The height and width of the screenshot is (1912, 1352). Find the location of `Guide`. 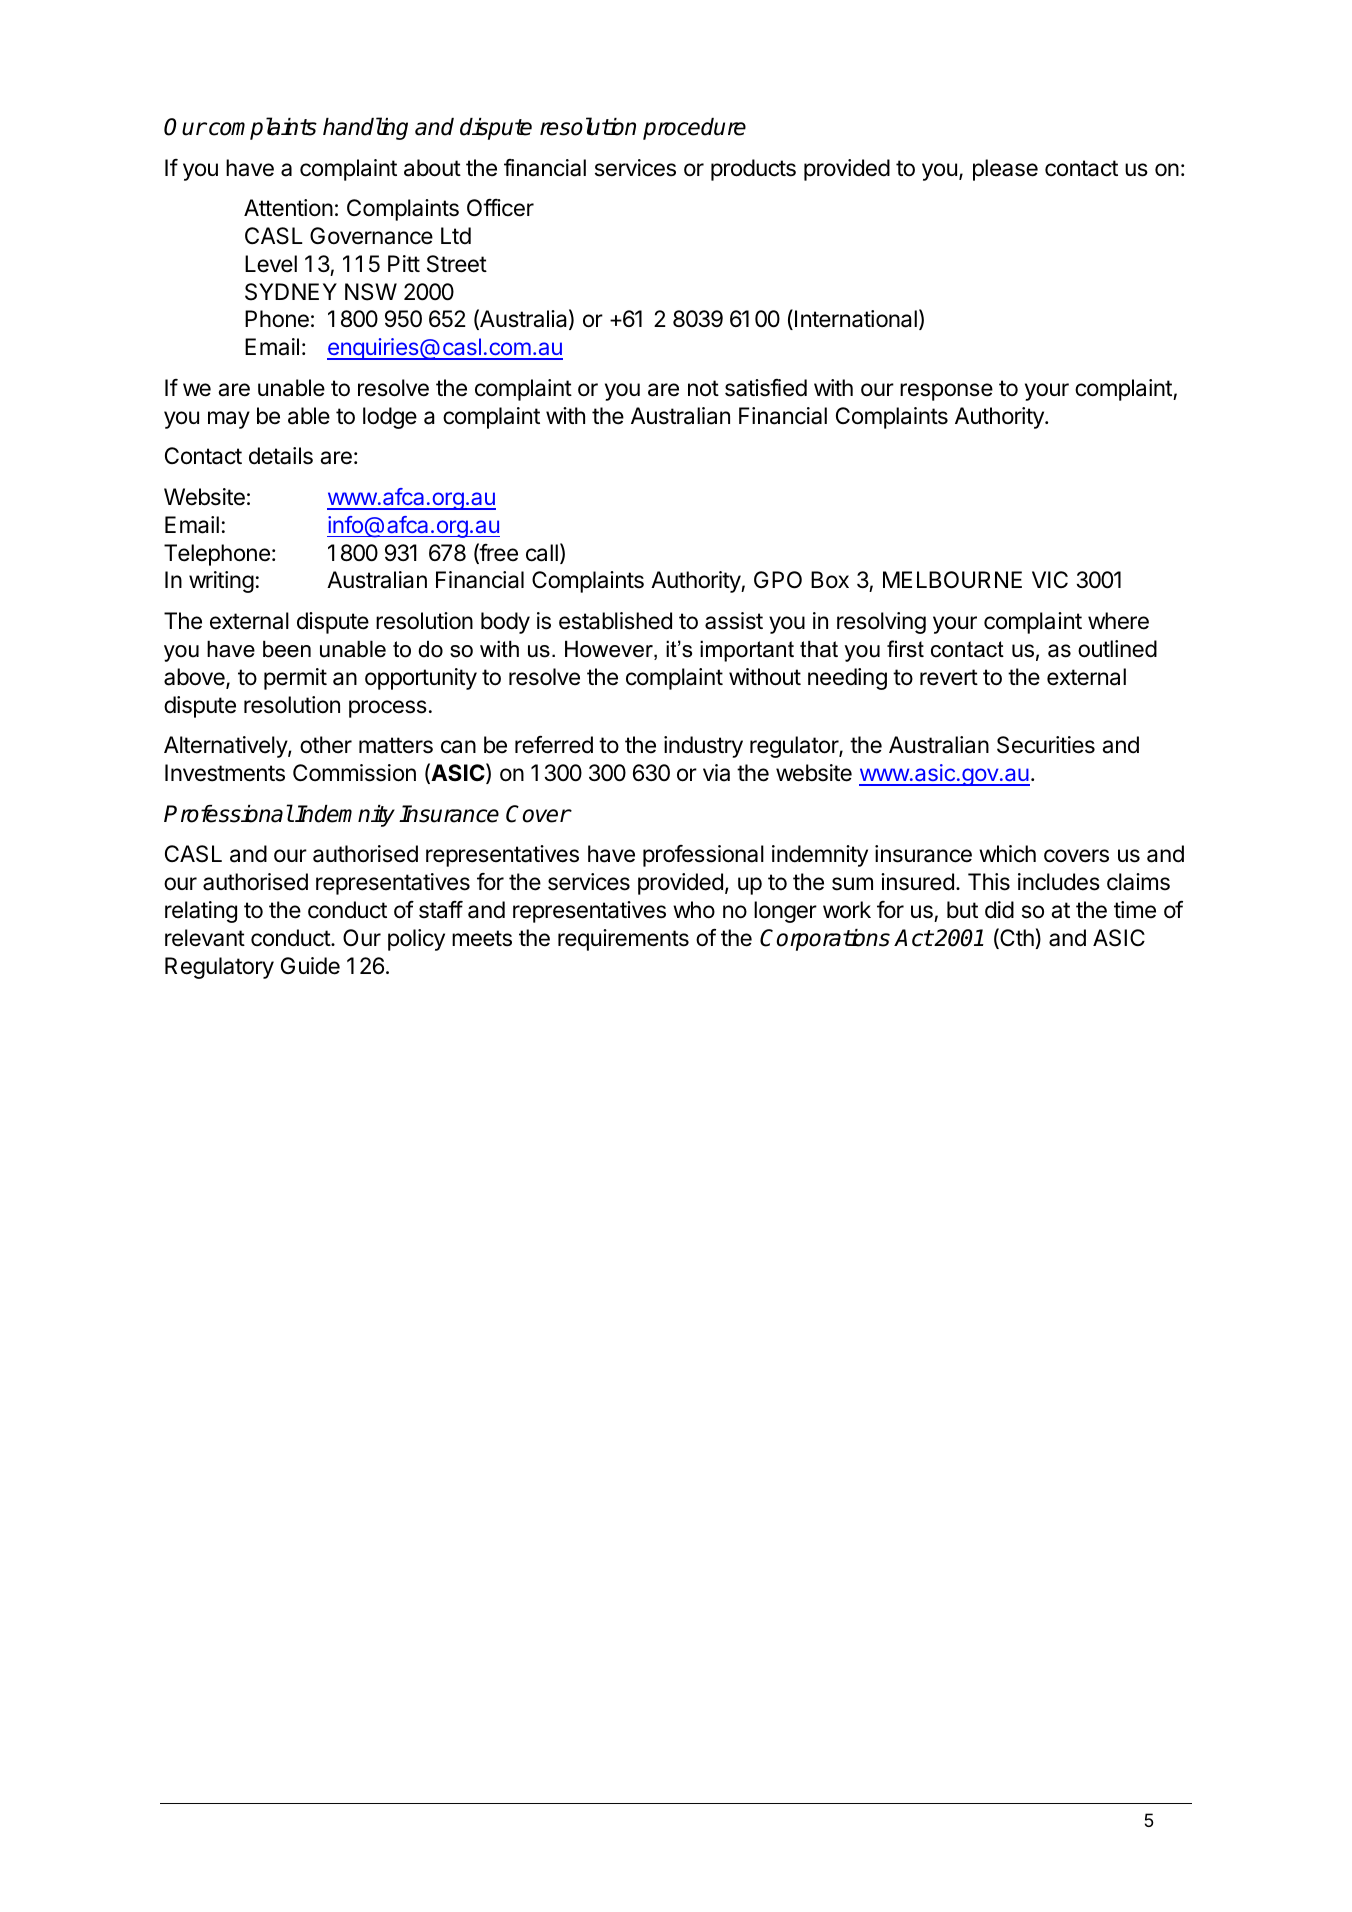

Guide is located at coordinates (310, 966).
